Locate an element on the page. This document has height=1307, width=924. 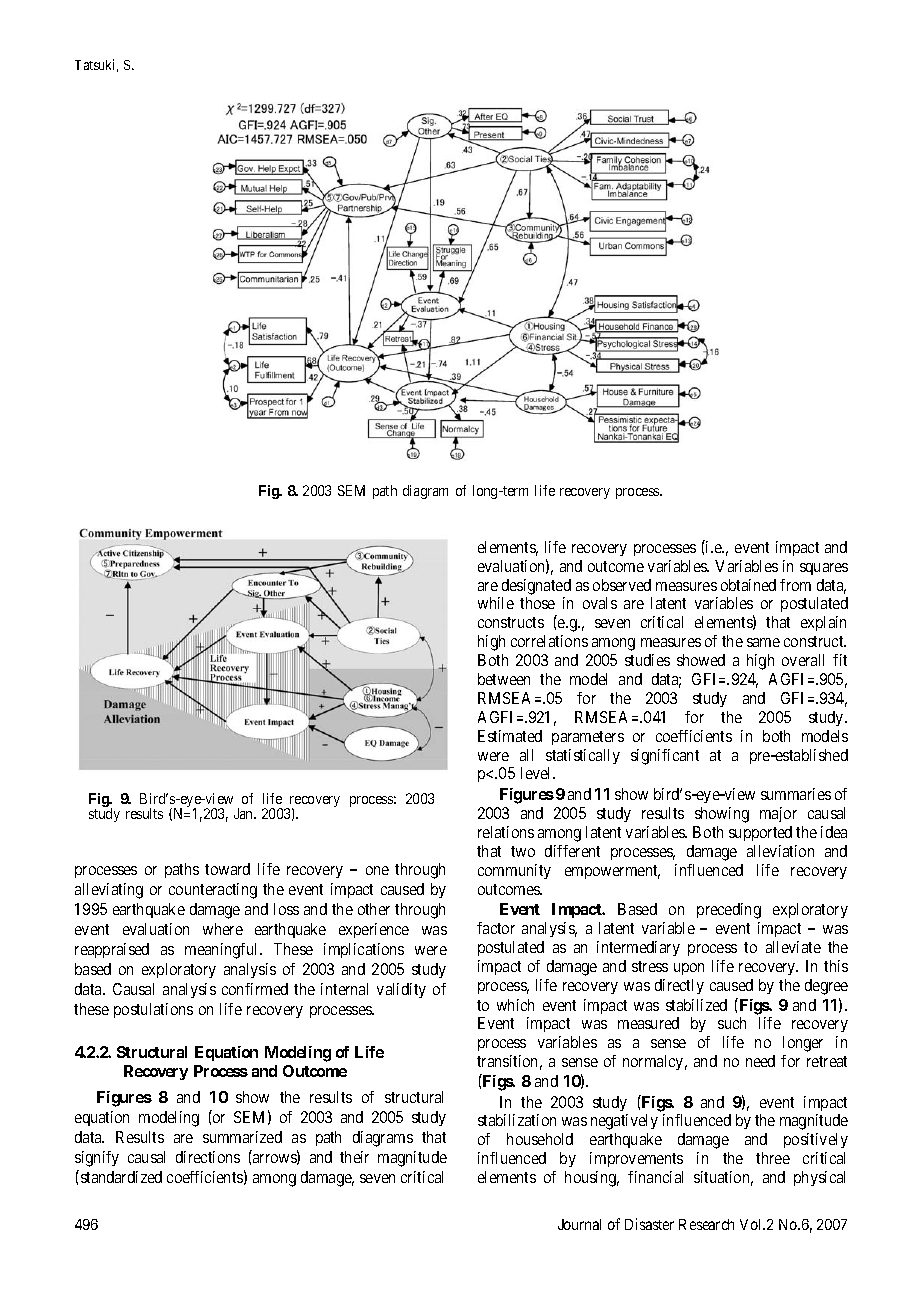
which is located at coordinates (515, 1005).
